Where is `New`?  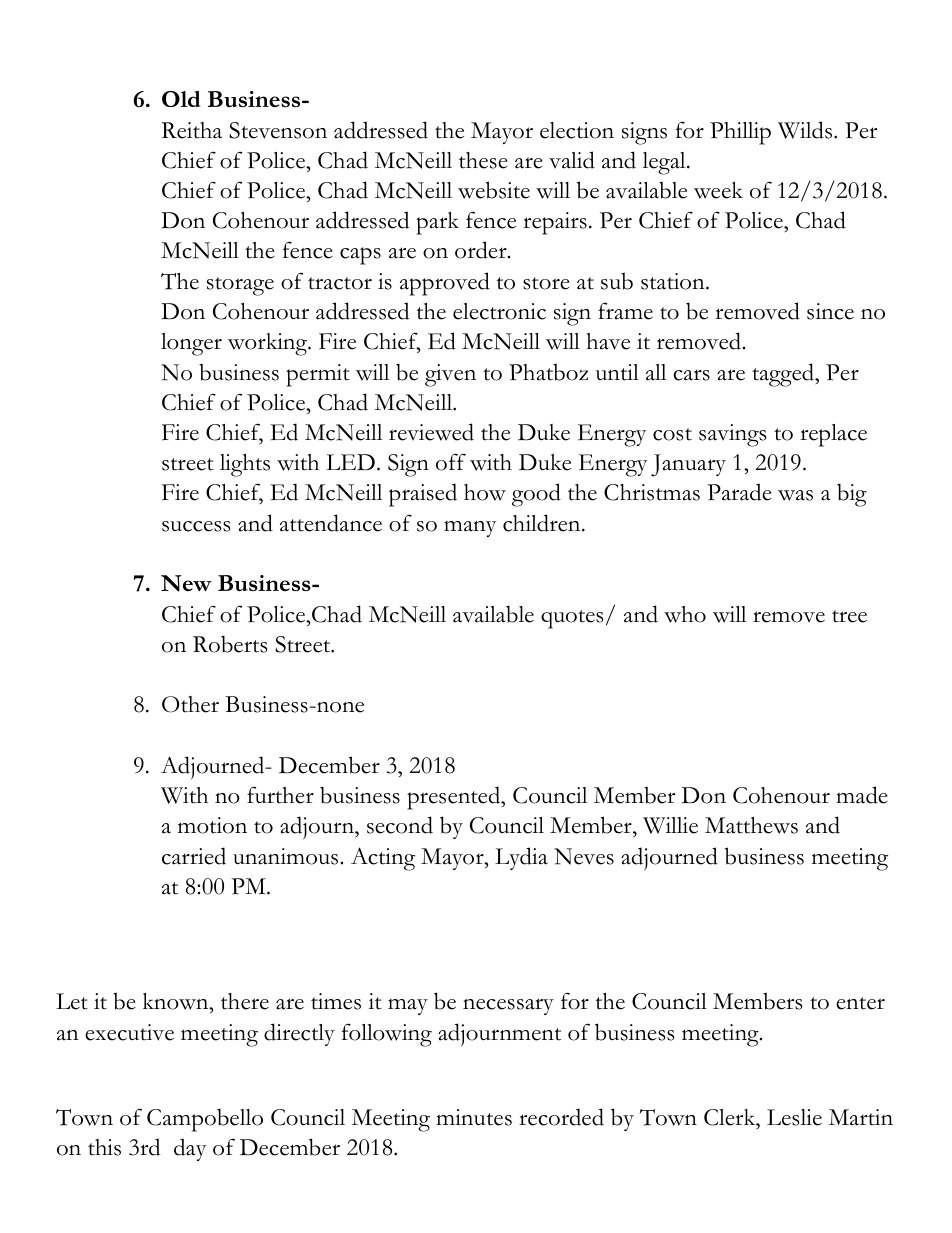 New is located at coordinates (186, 583).
